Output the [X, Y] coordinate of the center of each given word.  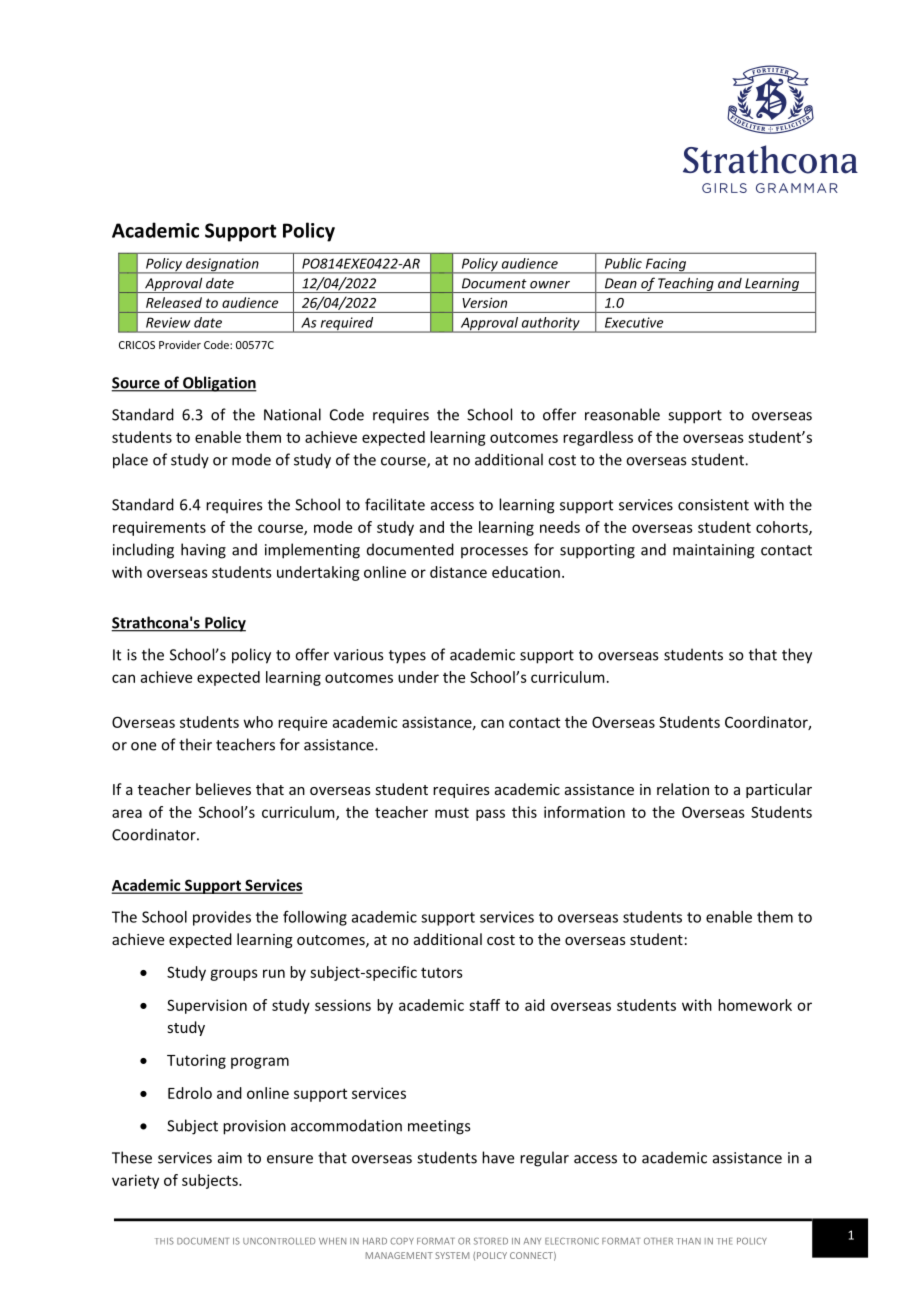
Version [484, 302]
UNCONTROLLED [279, 1241]
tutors [442, 972]
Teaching [686, 285]
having [203, 551]
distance [458, 572]
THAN [688, 1241]
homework [755, 1005]
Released [174, 302]
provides [222, 918]
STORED [491, 1241]
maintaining [714, 551]
